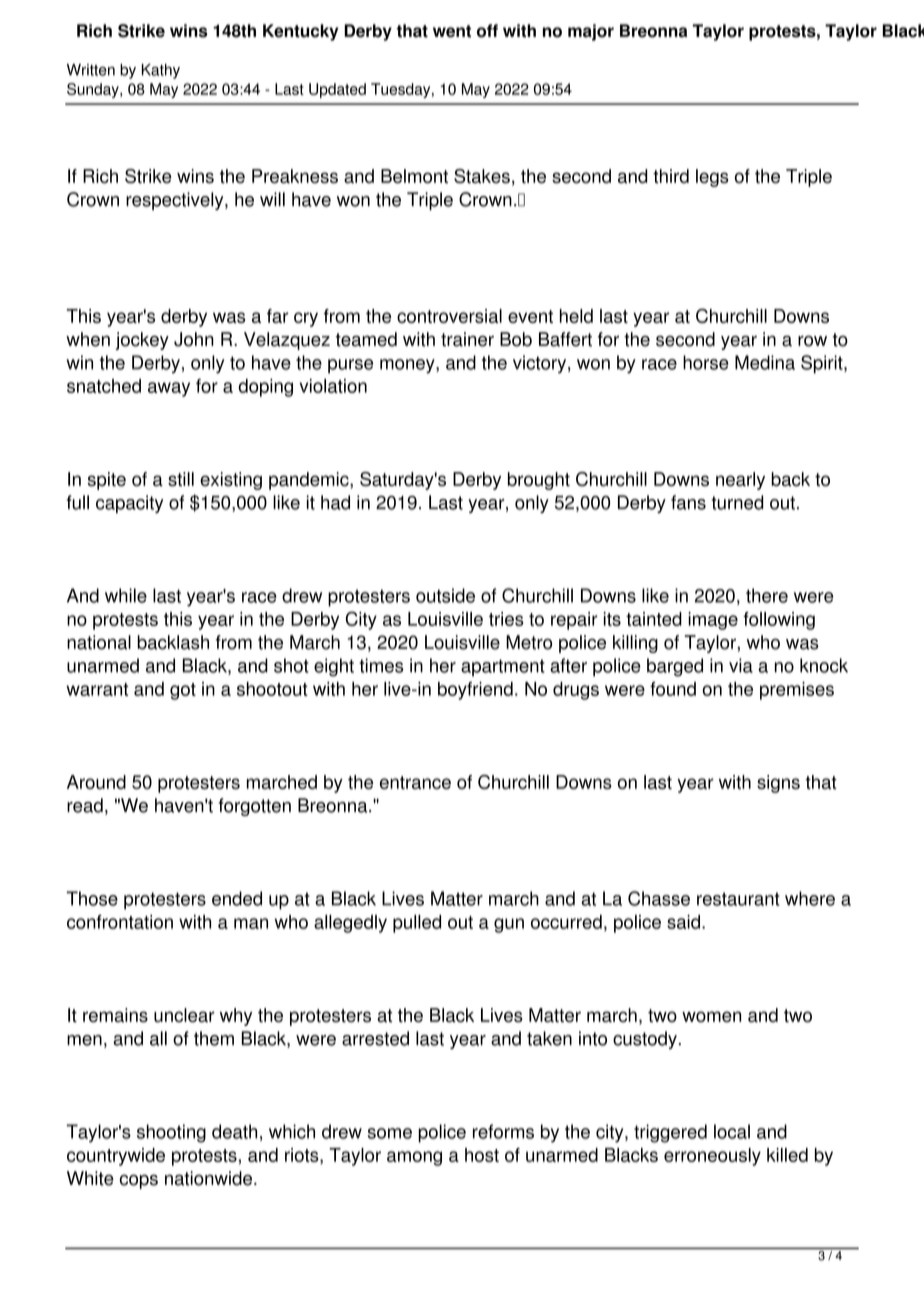 Image resolution: width=924 pixels, height=1308 pixels. What do you see at coordinates (445, 595) in the screenshot?
I see `outside` at bounding box center [445, 595].
